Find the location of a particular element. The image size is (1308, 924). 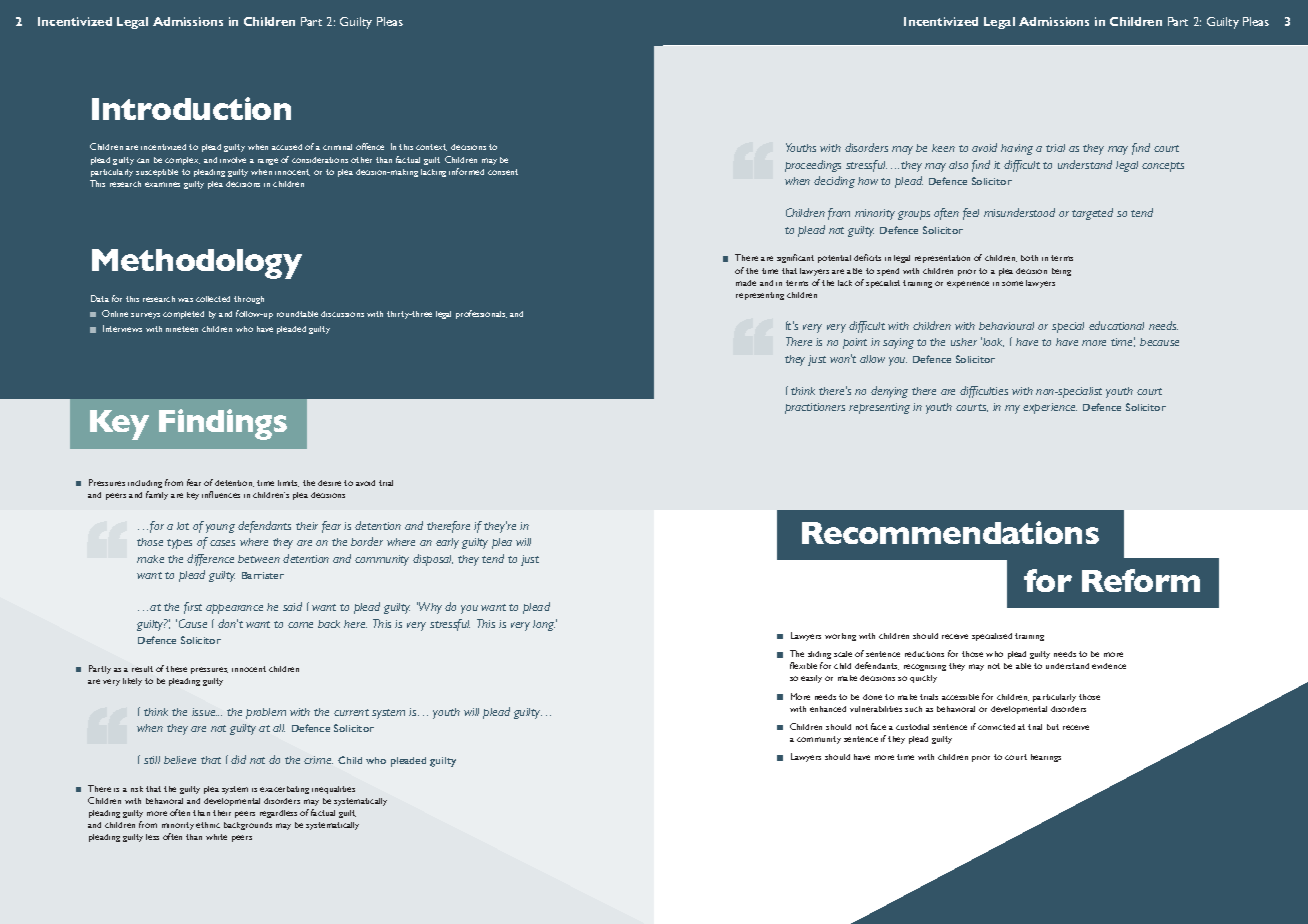

flexible is located at coordinates (803, 665).
